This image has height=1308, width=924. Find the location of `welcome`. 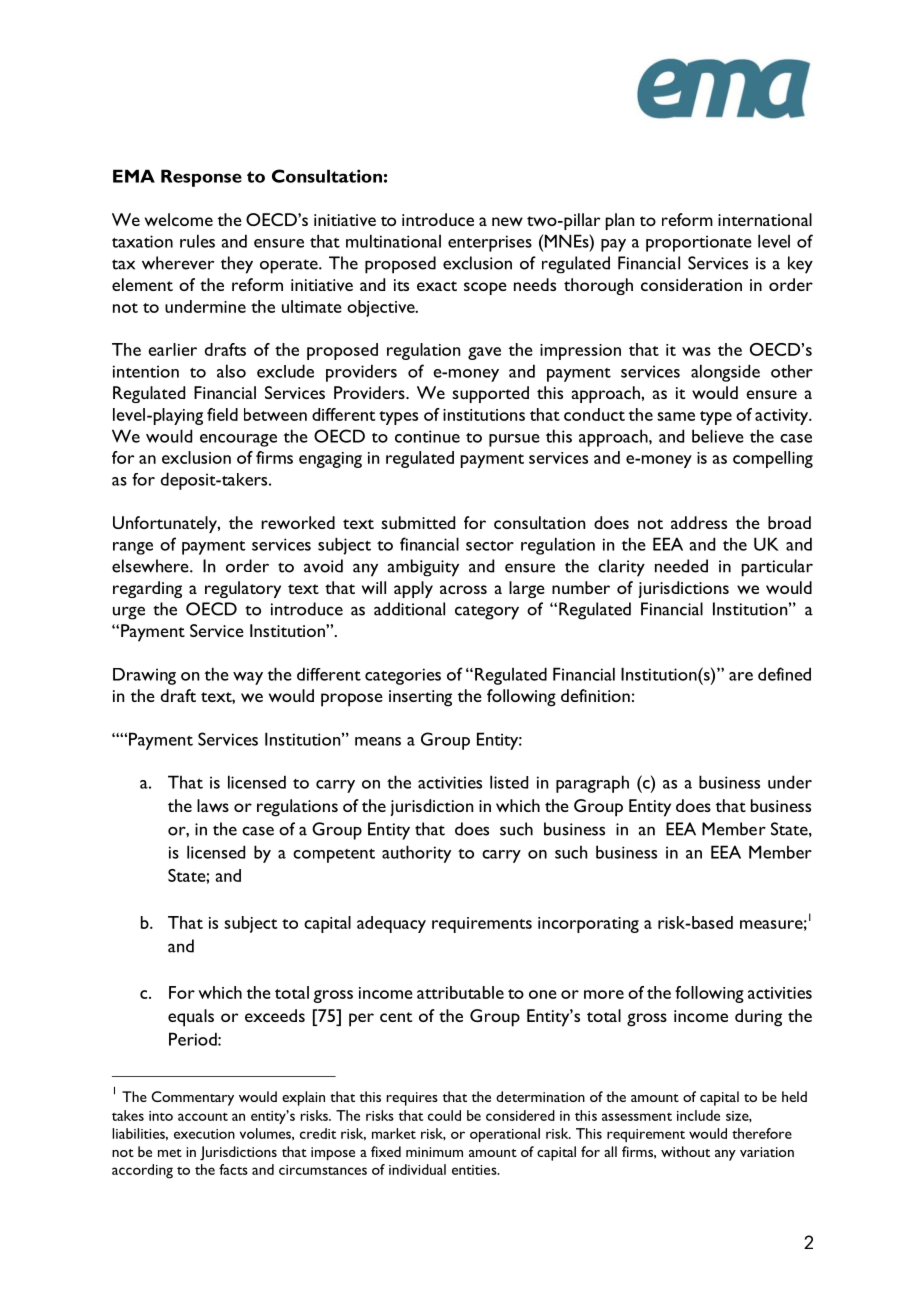

welcome is located at coordinates (179, 219).
